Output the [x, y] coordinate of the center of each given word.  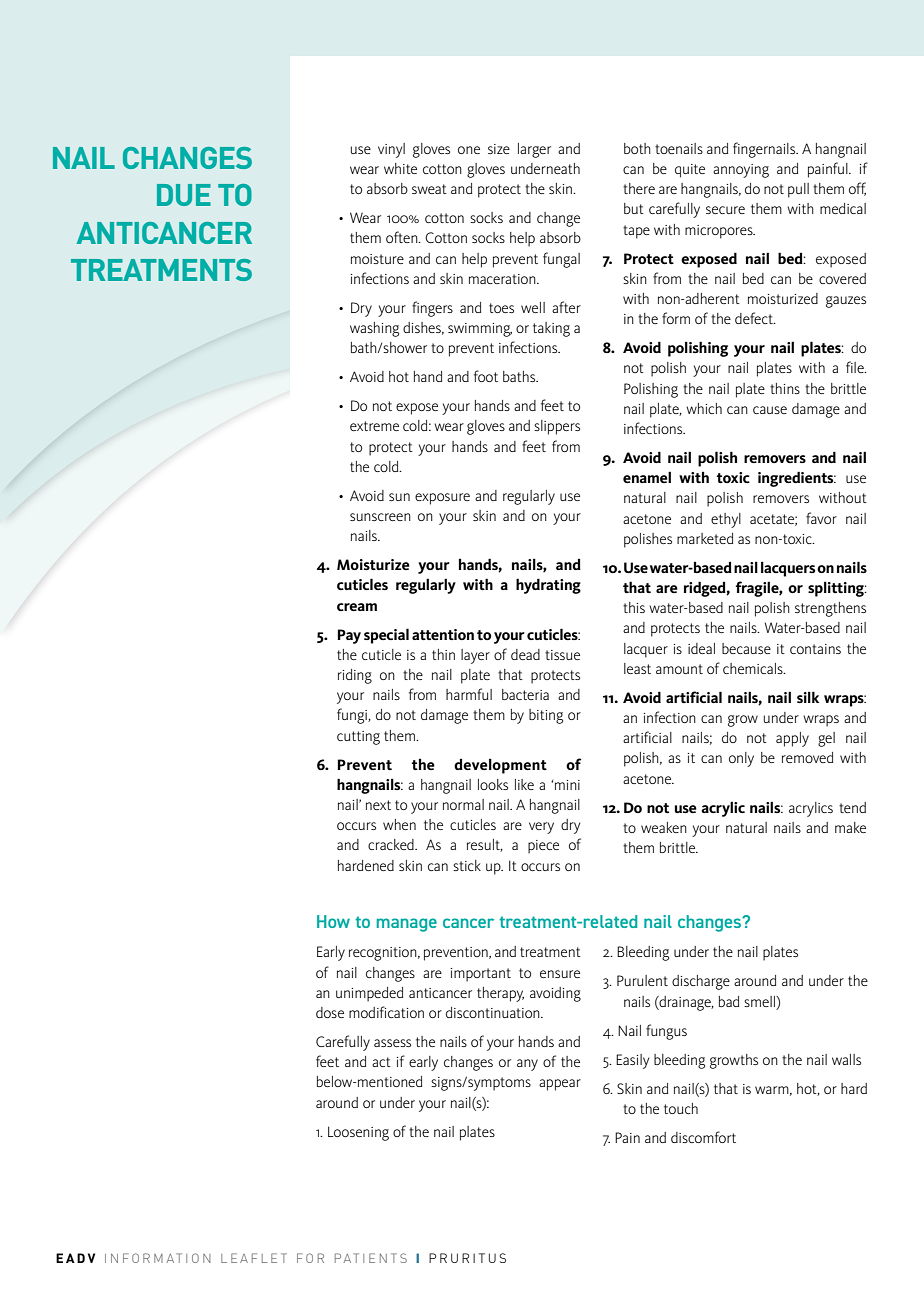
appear [560, 1085]
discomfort [703, 1137]
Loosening [358, 1133]
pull [798, 190]
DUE [184, 195]
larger [534, 150]
